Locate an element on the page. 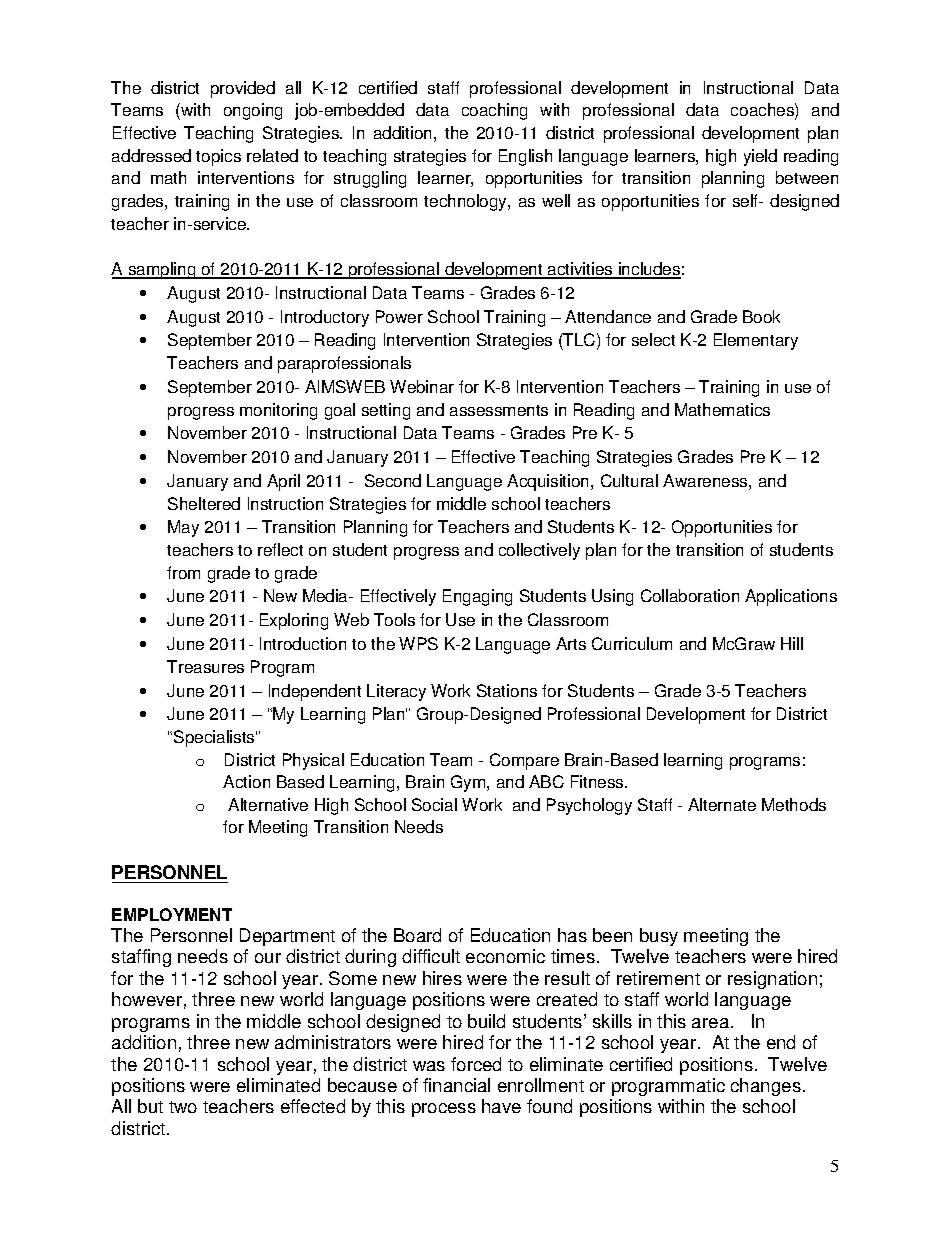 Image resolution: width=952 pixels, height=1233 pixels. monitoring is located at coordinates (278, 411).
